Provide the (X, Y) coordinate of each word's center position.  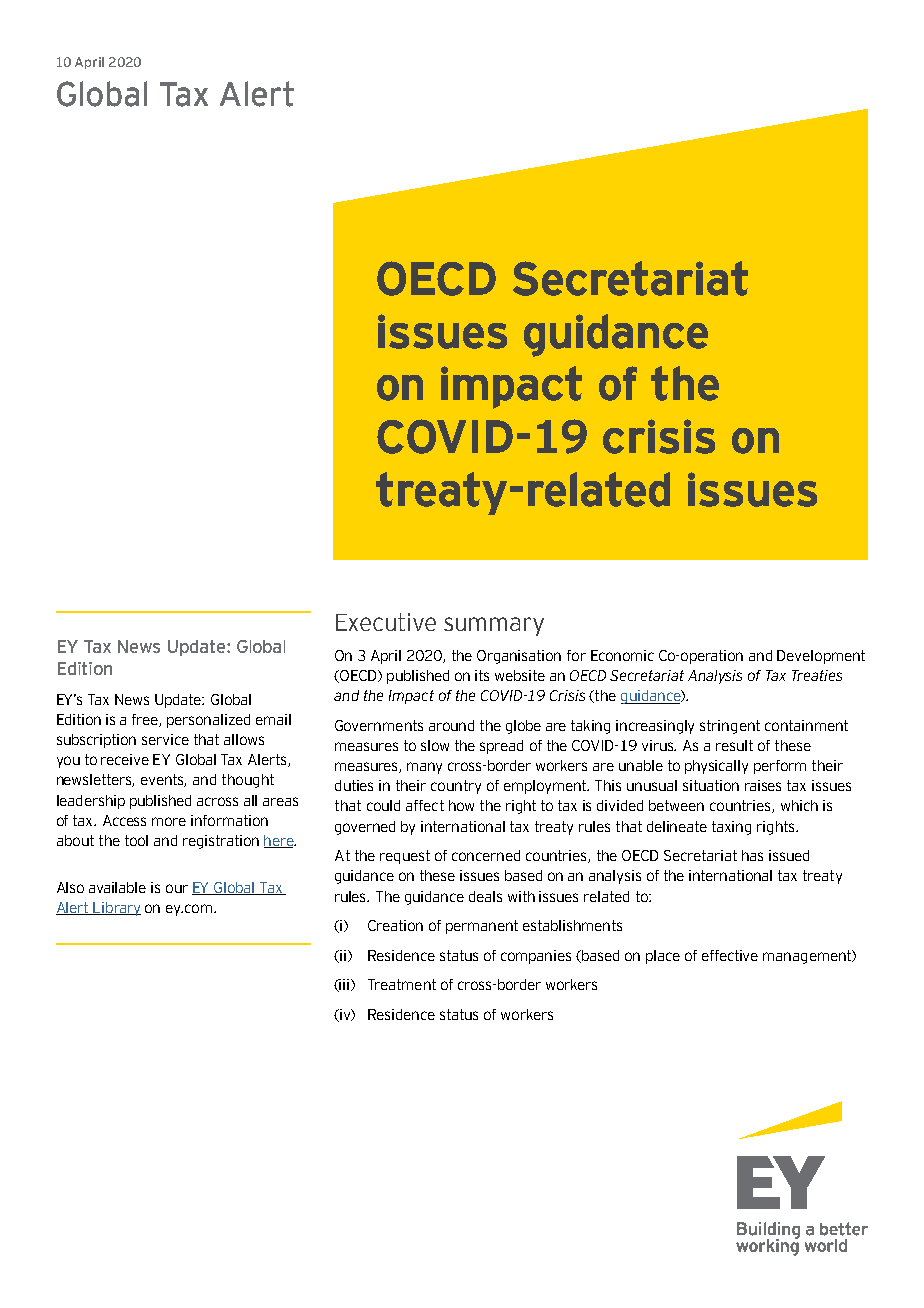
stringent (730, 727)
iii (345, 985)
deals (485, 896)
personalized (208, 721)
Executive (386, 622)
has (752, 855)
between (676, 805)
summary (494, 626)
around (451, 725)
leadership (91, 802)
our (177, 888)
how (461, 805)
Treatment (402, 984)
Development (821, 657)
